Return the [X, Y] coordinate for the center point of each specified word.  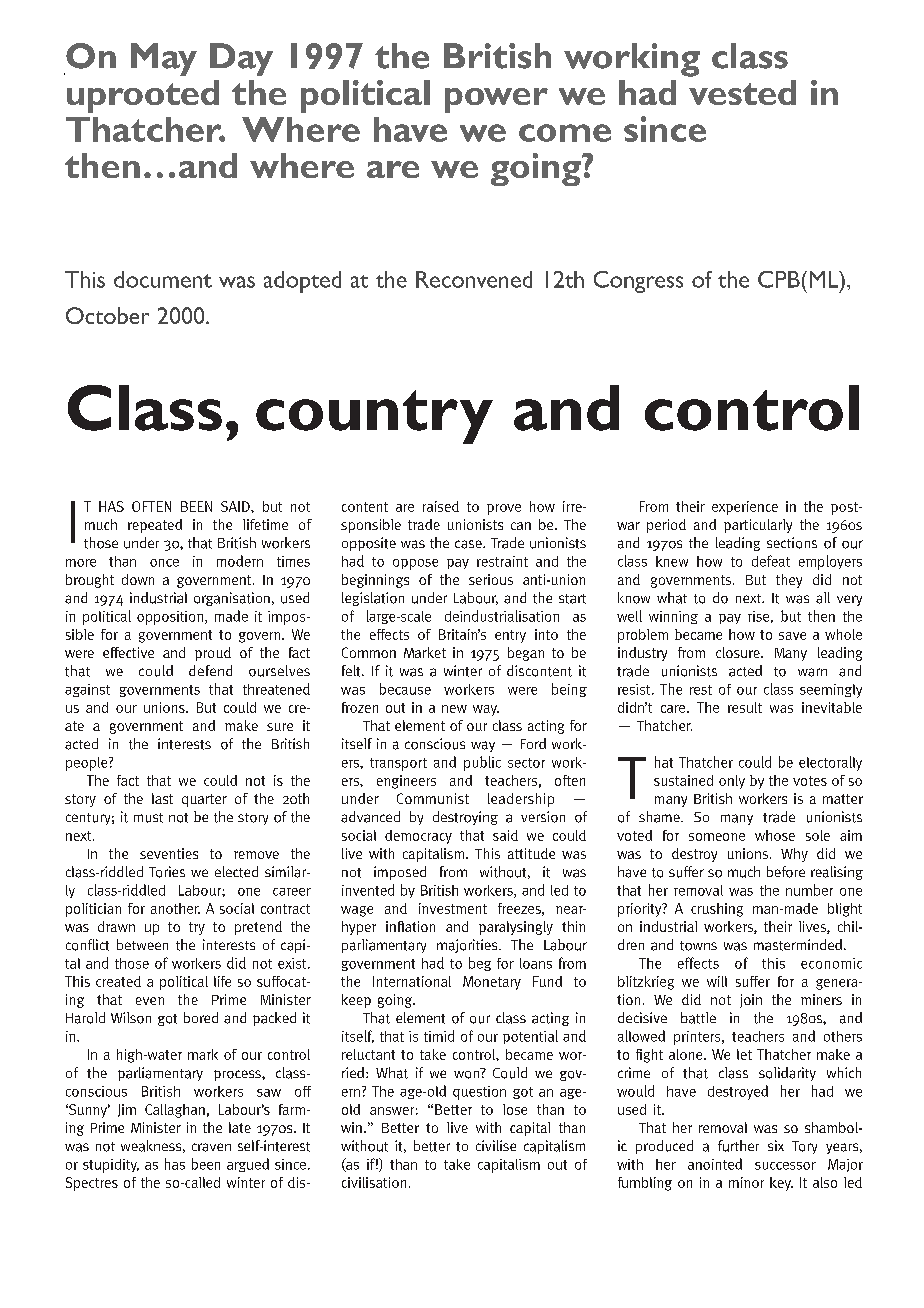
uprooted [143, 96]
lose [515, 1109]
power [496, 100]
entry [510, 636]
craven [211, 1147]
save [792, 636]
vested [742, 92]
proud [213, 654]
